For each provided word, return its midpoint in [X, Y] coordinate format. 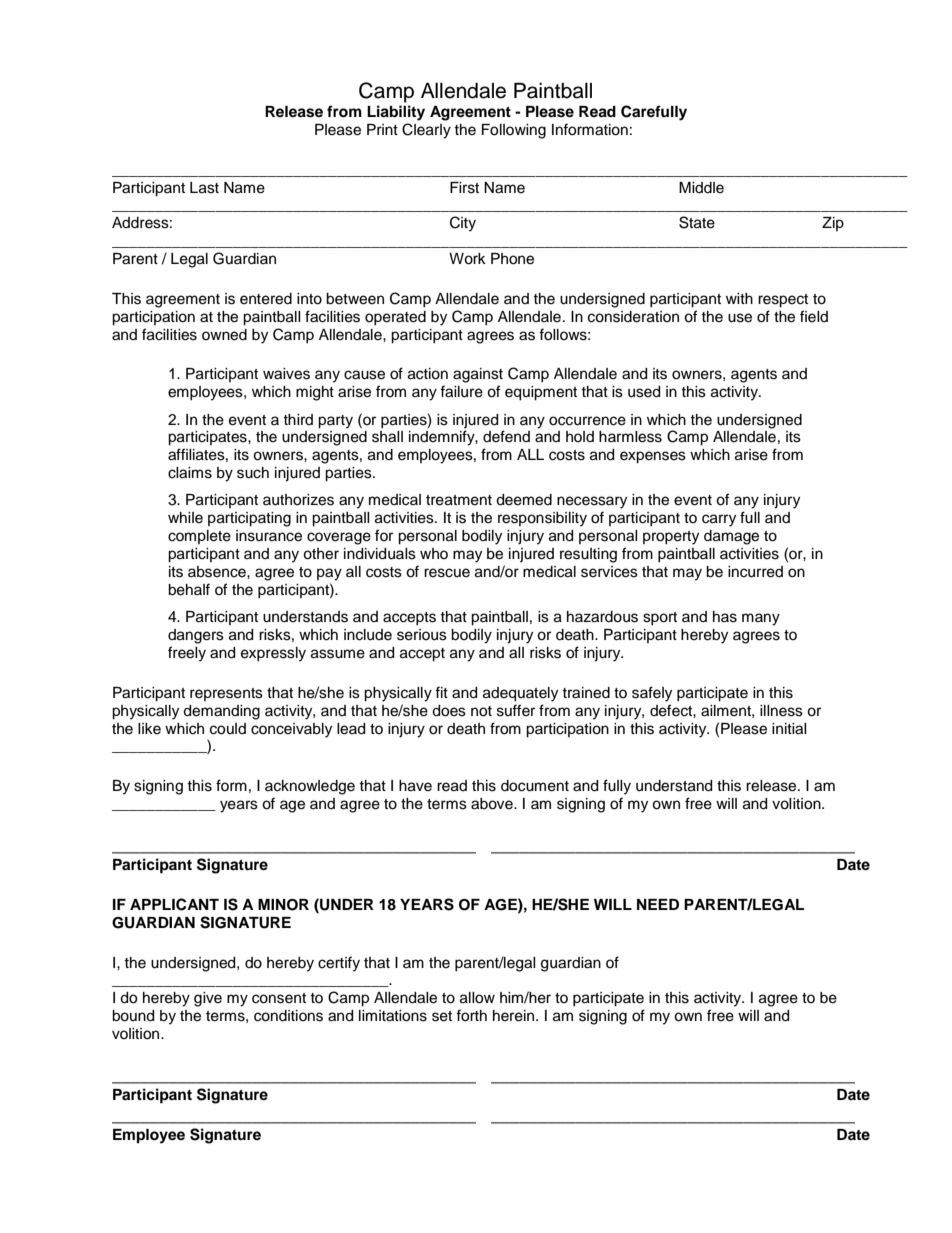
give [208, 999]
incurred [755, 572]
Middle [701, 188]
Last [204, 188]
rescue [447, 573]
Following [514, 131]
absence [218, 572]
